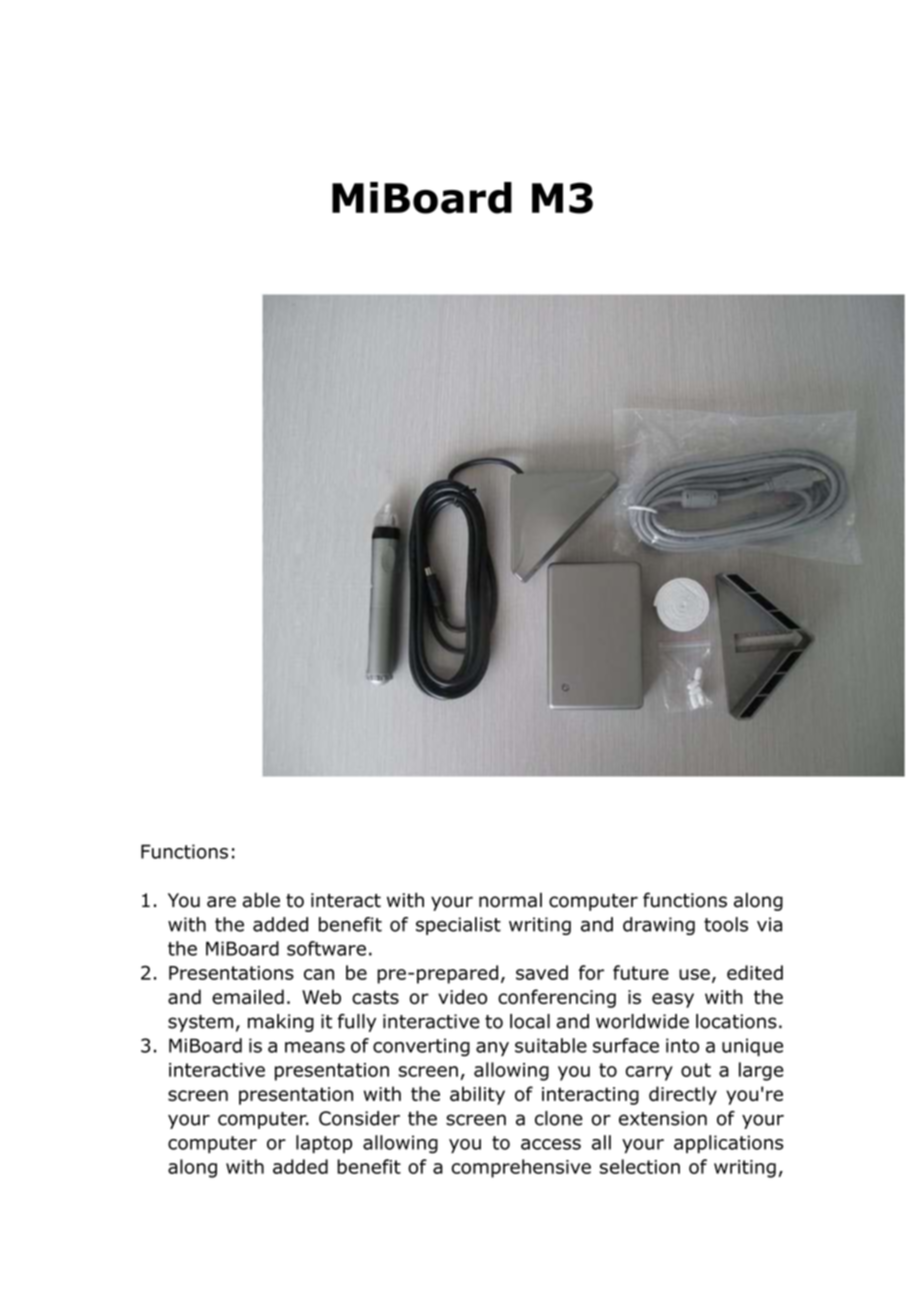  What do you see at coordinates (682, 1045) in the screenshot?
I see `into` at bounding box center [682, 1045].
